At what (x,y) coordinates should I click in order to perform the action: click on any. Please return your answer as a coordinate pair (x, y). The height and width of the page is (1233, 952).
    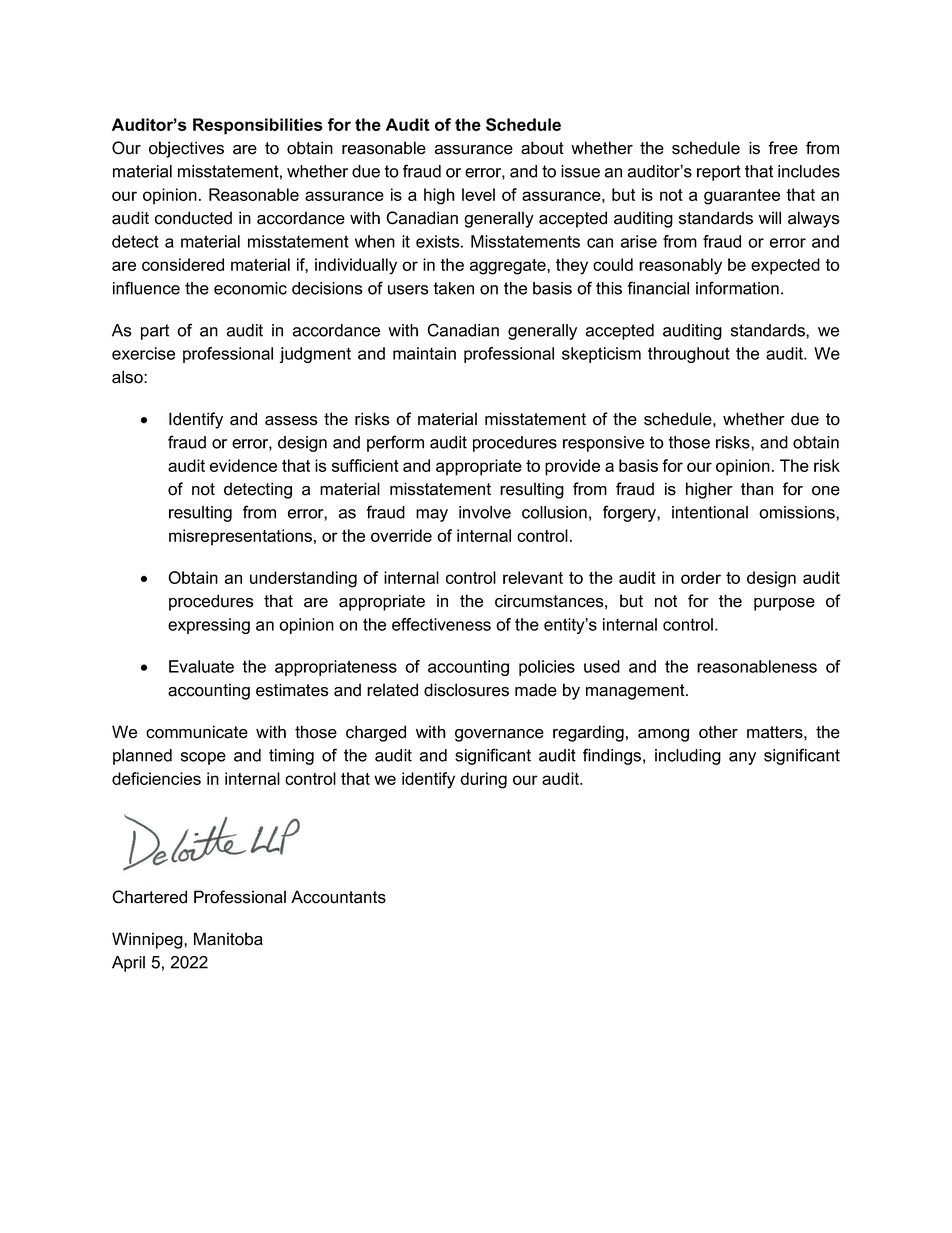
    Looking at the image, I should click on (742, 758).
